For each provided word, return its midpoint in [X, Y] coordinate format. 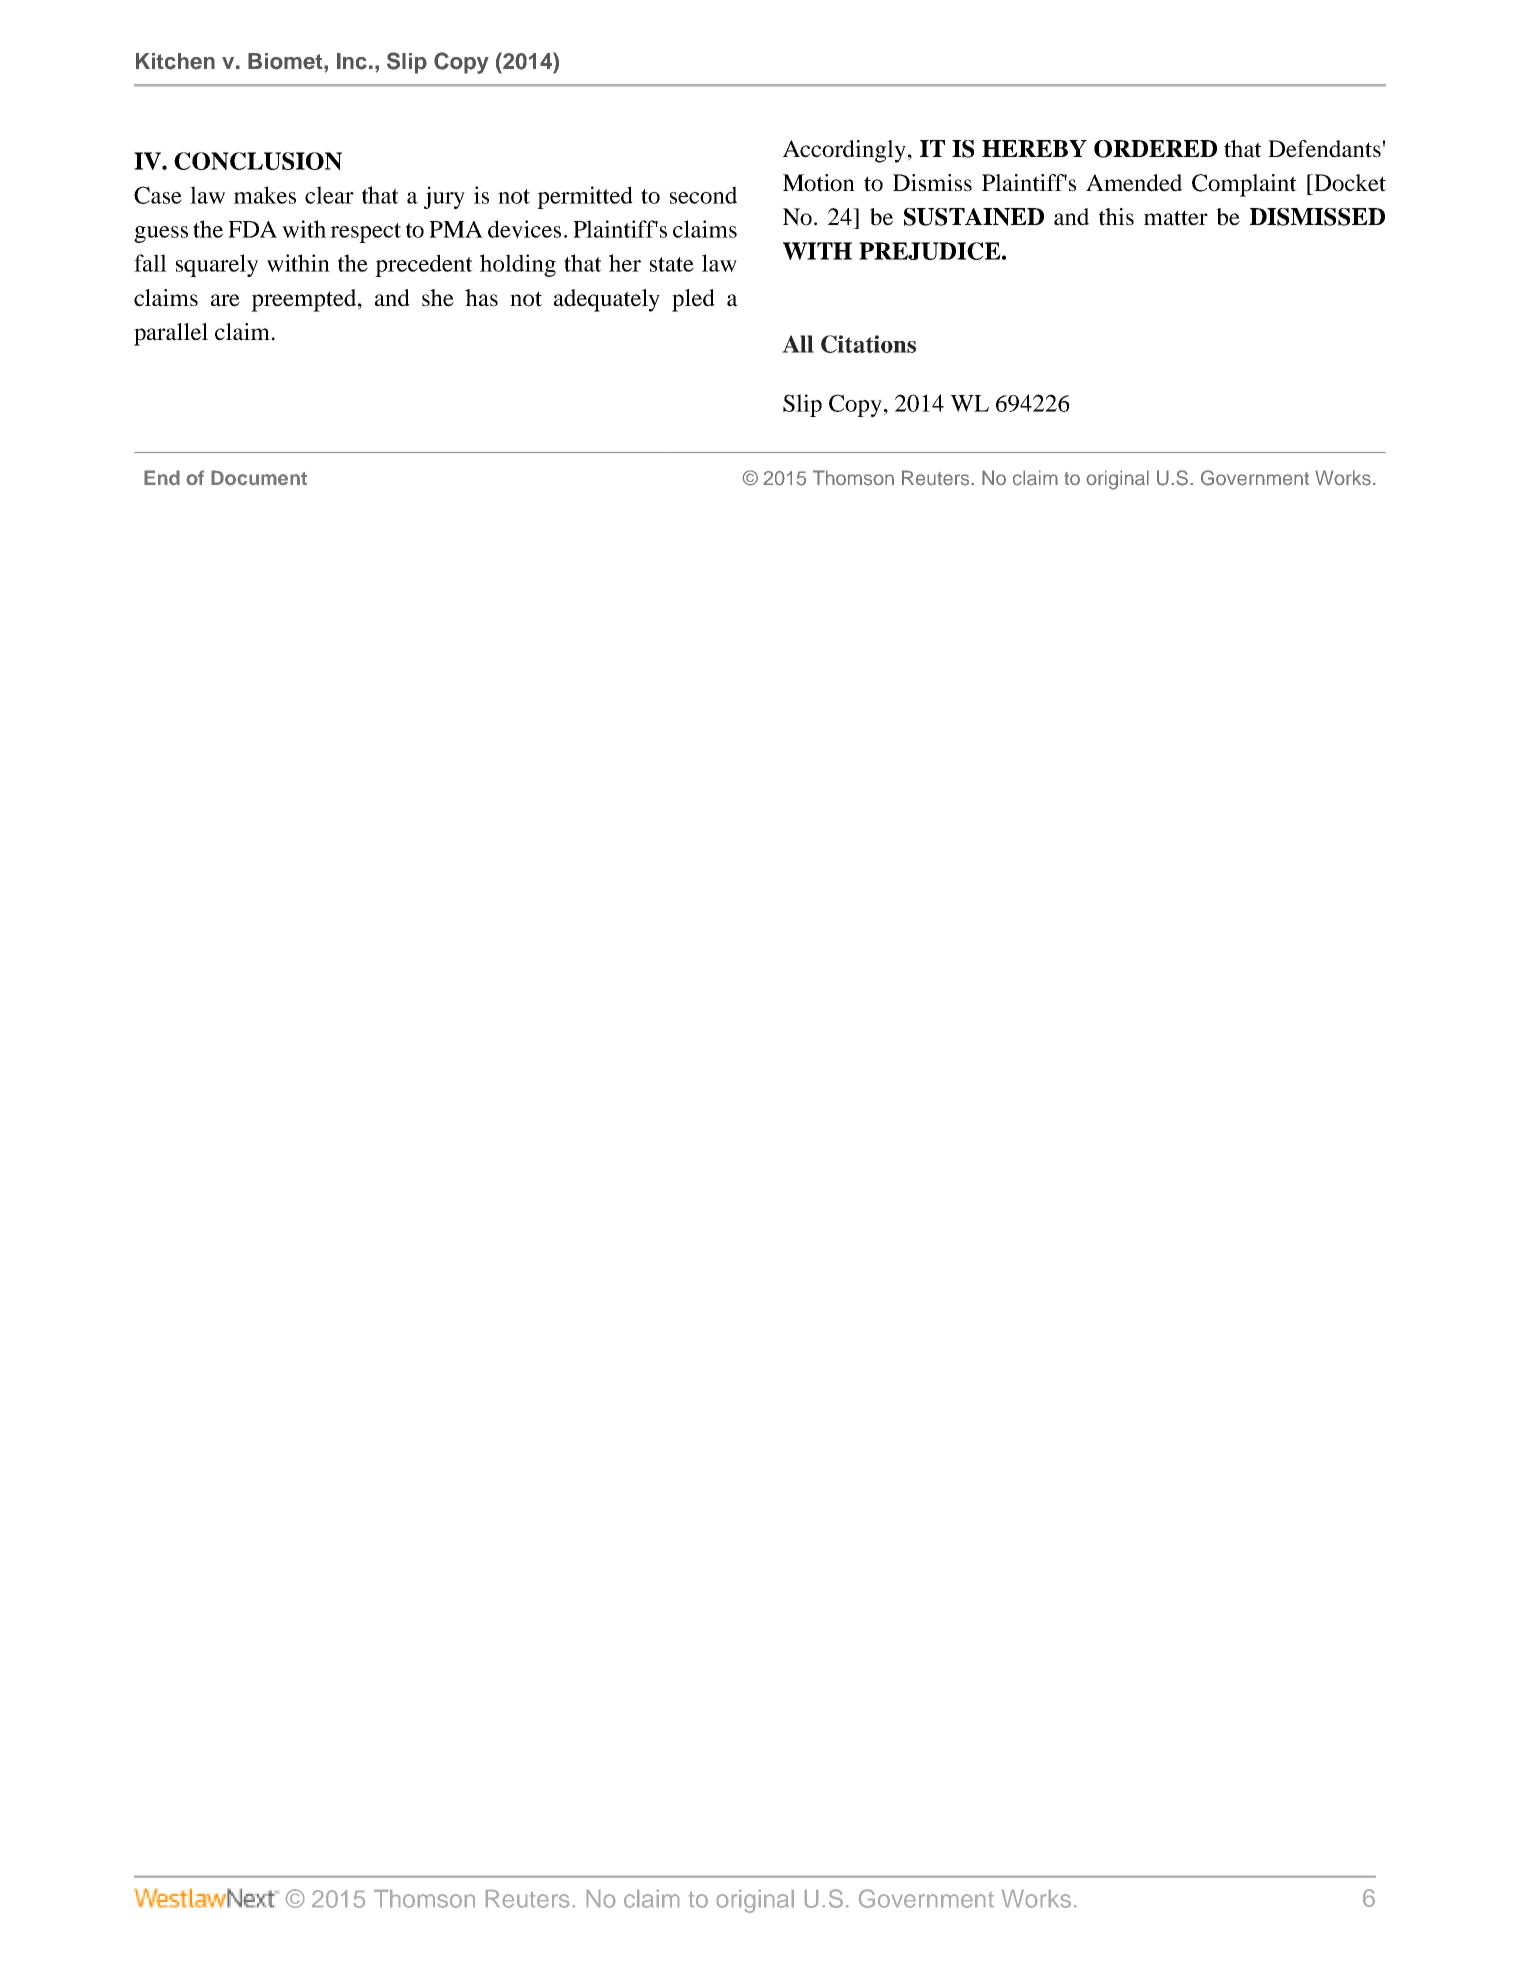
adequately [607, 300]
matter [1176, 218]
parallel [171, 334]
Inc [352, 61]
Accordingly [844, 151]
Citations [868, 344]
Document [259, 478]
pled [693, 300]
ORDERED [1155, 149]
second [703, 195]
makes [265, 195]
